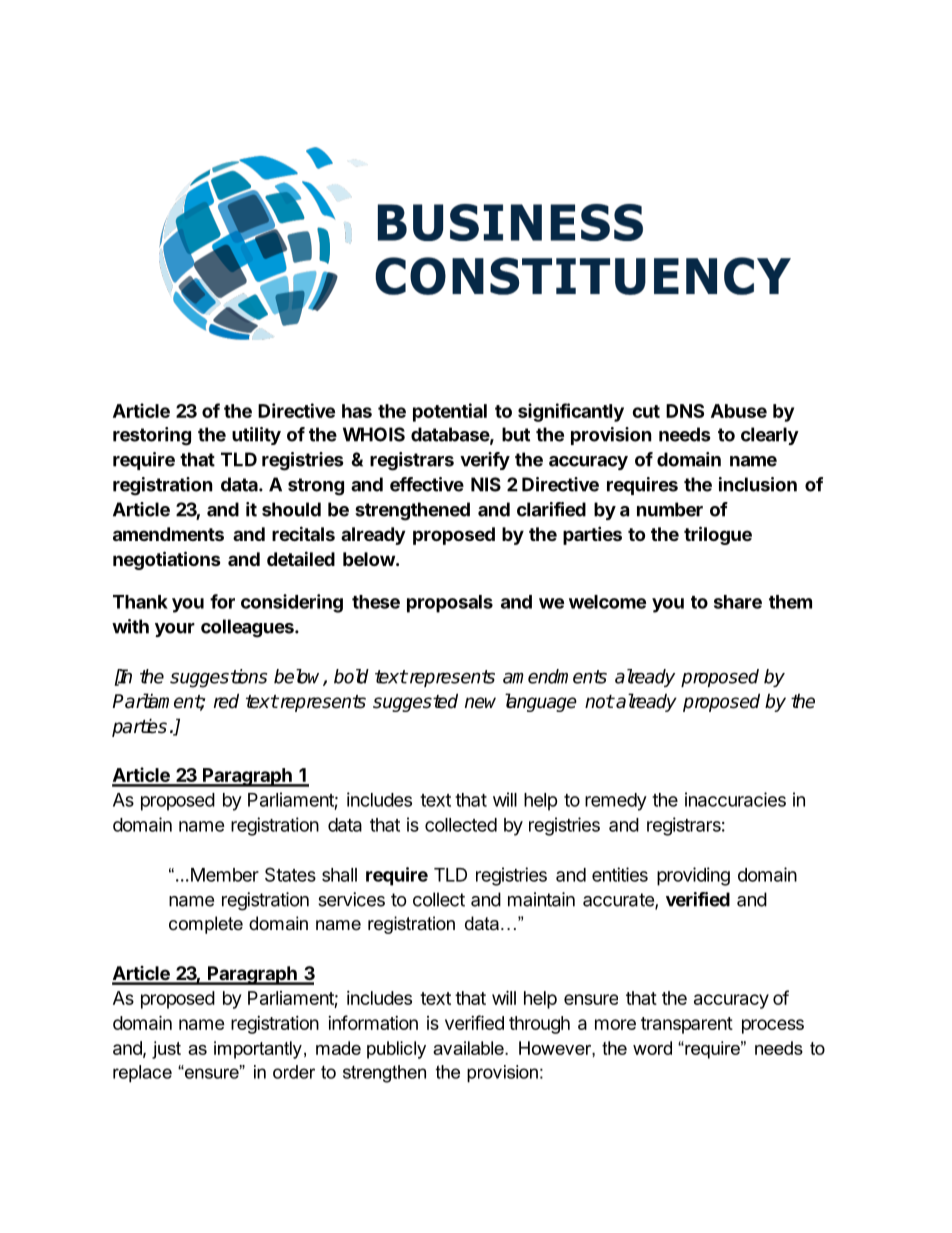 The height and width of the page is (1233, 952). I want to click on new, so click(480, 703).
